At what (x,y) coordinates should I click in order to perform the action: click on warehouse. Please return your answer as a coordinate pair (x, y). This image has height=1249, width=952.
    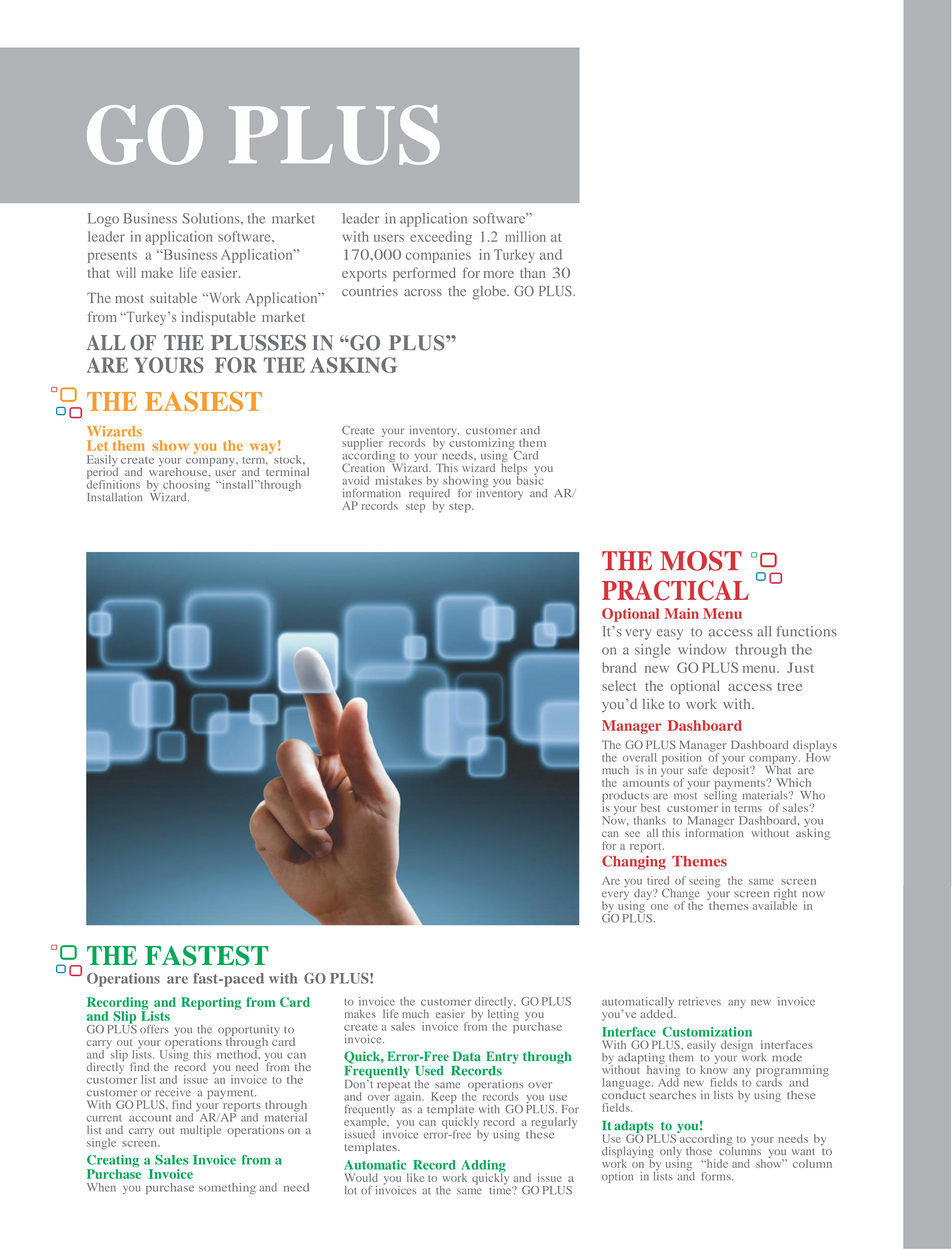
    Looking at the image, I should click on (179, 471).
